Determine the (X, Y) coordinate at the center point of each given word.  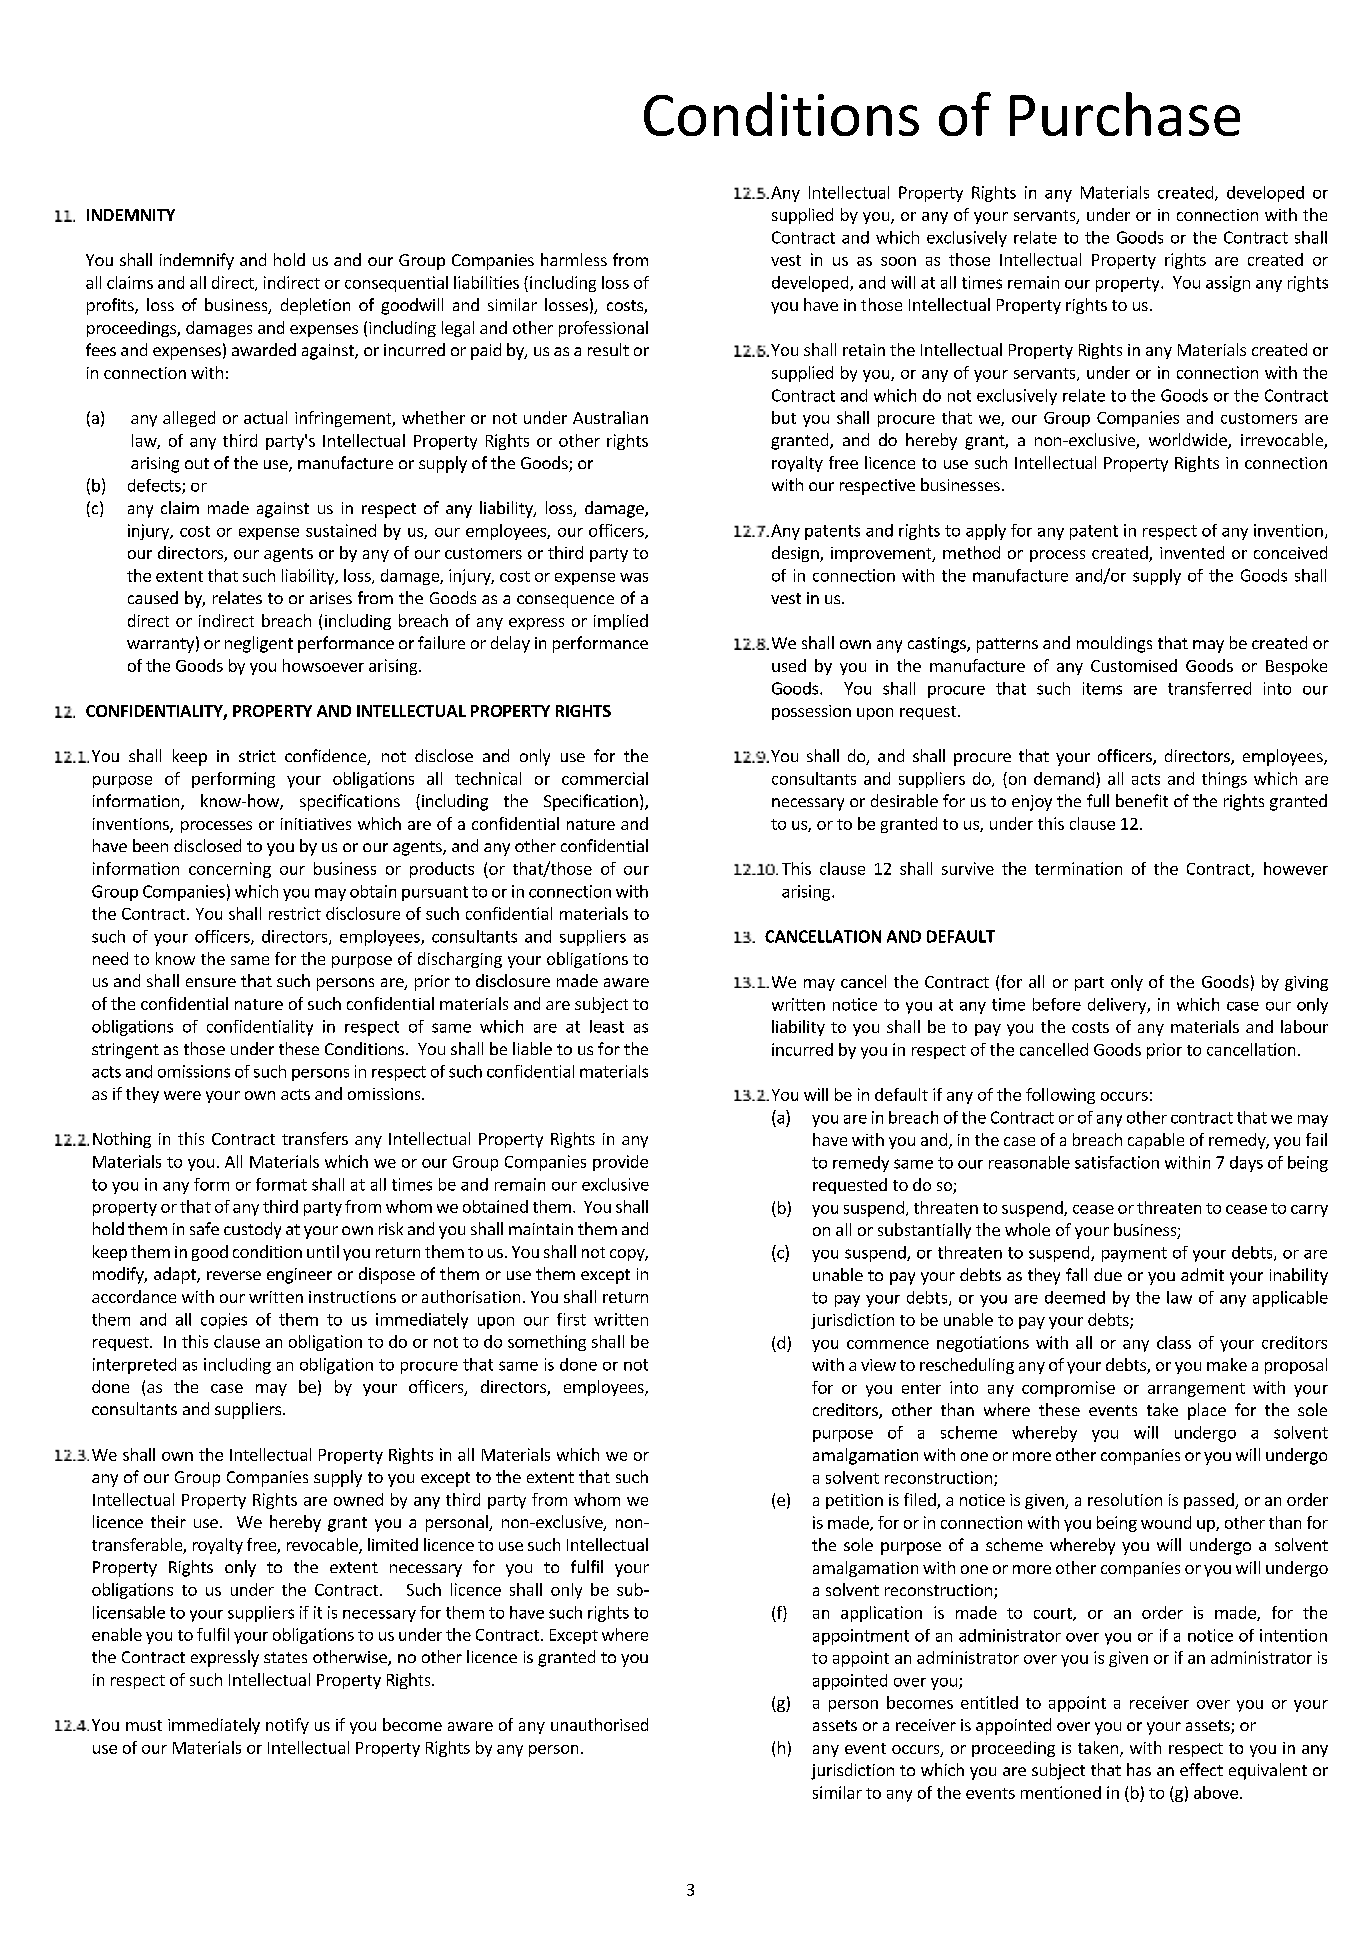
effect (1201, 1769)
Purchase (1125, 114)
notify (287, 1726)
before (1057, 1004)
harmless (574, 259)
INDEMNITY (131, 215)
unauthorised (599, 1724)
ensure (211, 982)
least (607, 1026)
